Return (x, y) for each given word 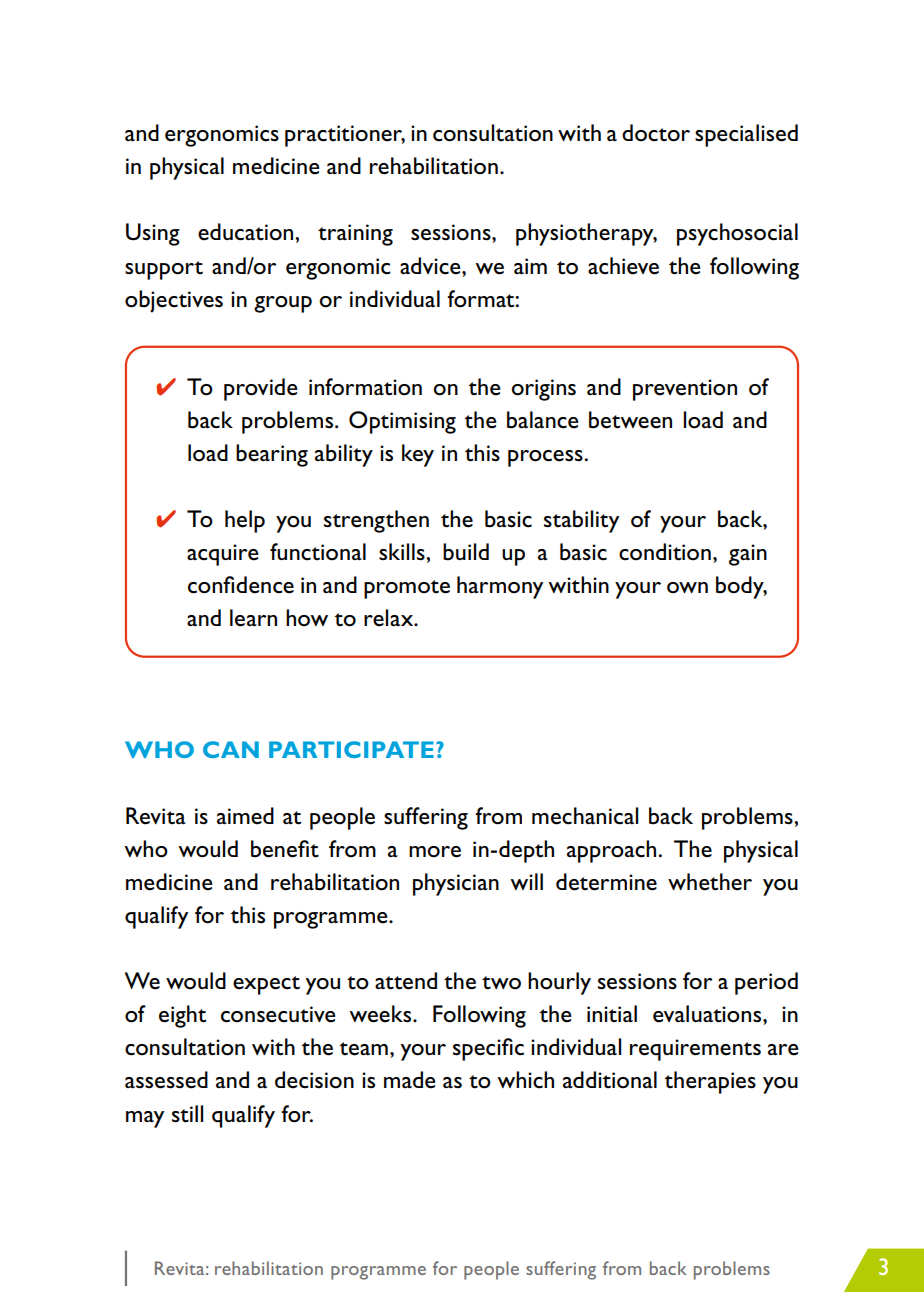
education (247, 232)
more (435, 852)
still (187, 1114)
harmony (500, 587)
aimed (245, 816)
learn (253, 618)
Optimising (402, 422)
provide (261, 389)
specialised (746, 135)
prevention (685, 390)
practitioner (345, 136)
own (687, 588)
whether (710, 882)
